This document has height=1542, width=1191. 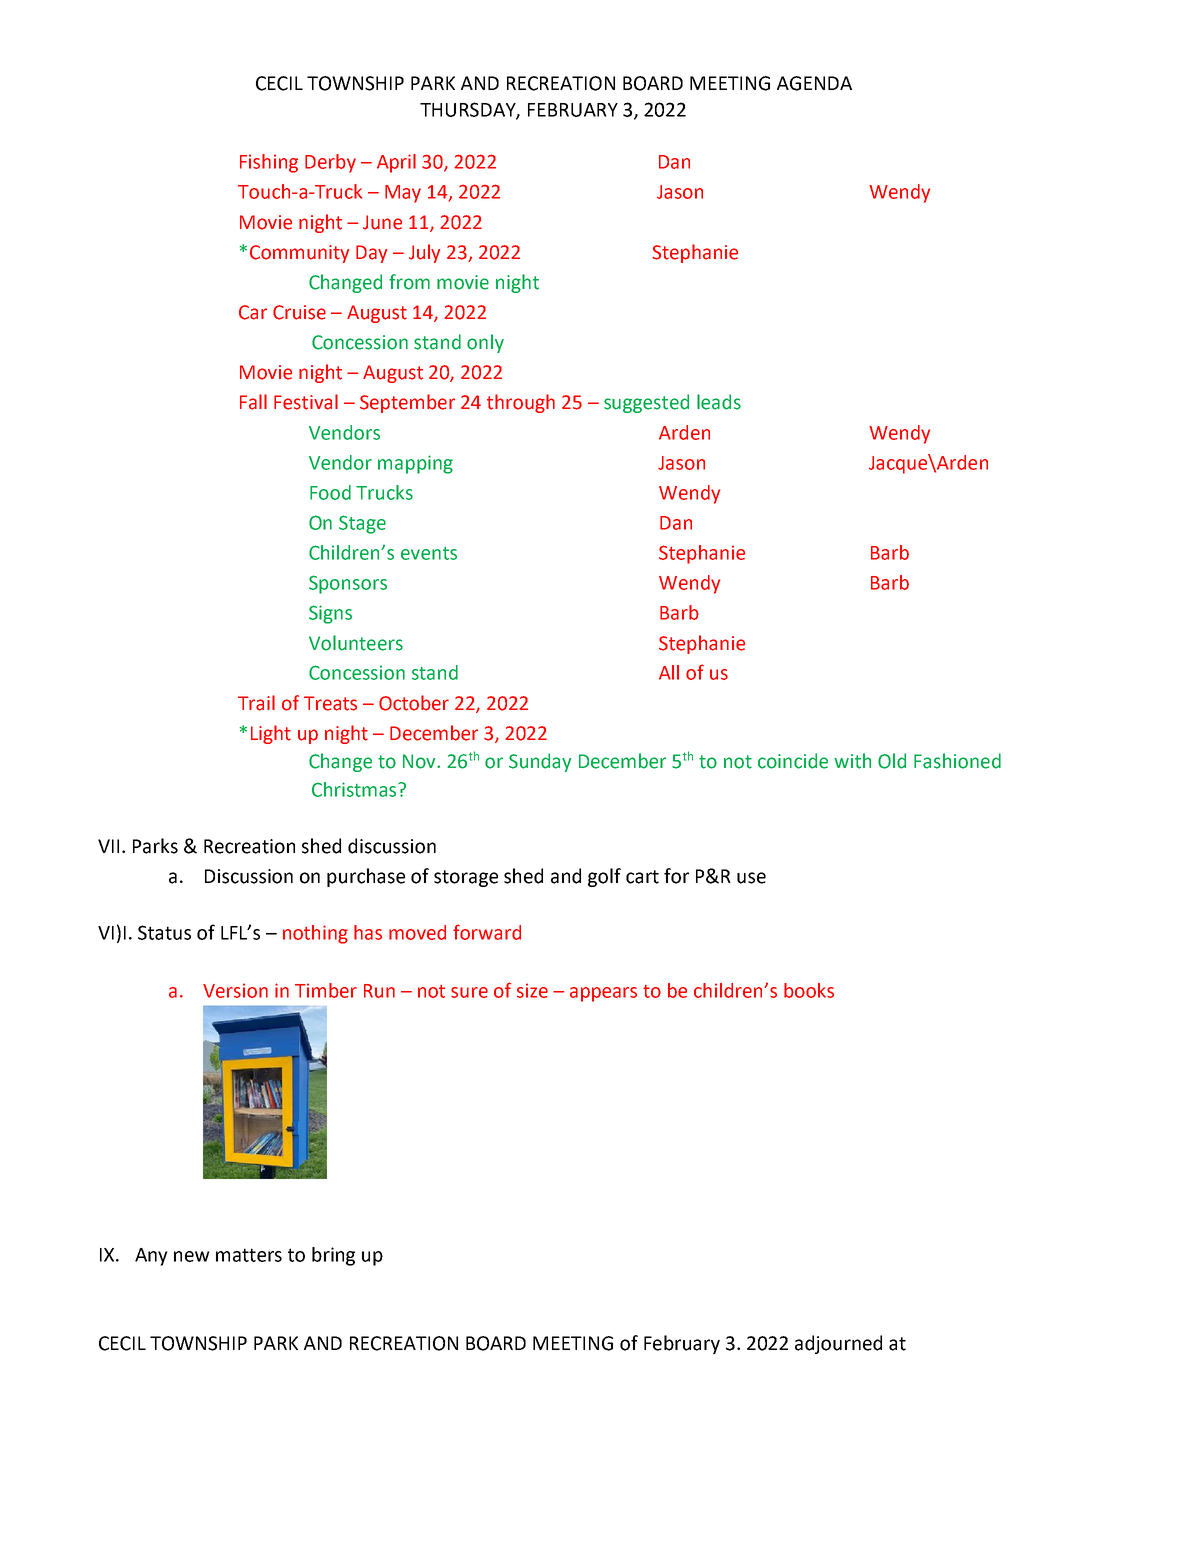 What do you see at coordinates (269, 163) in the document?
I see `Fishing` at bounding box center [269, 163].
